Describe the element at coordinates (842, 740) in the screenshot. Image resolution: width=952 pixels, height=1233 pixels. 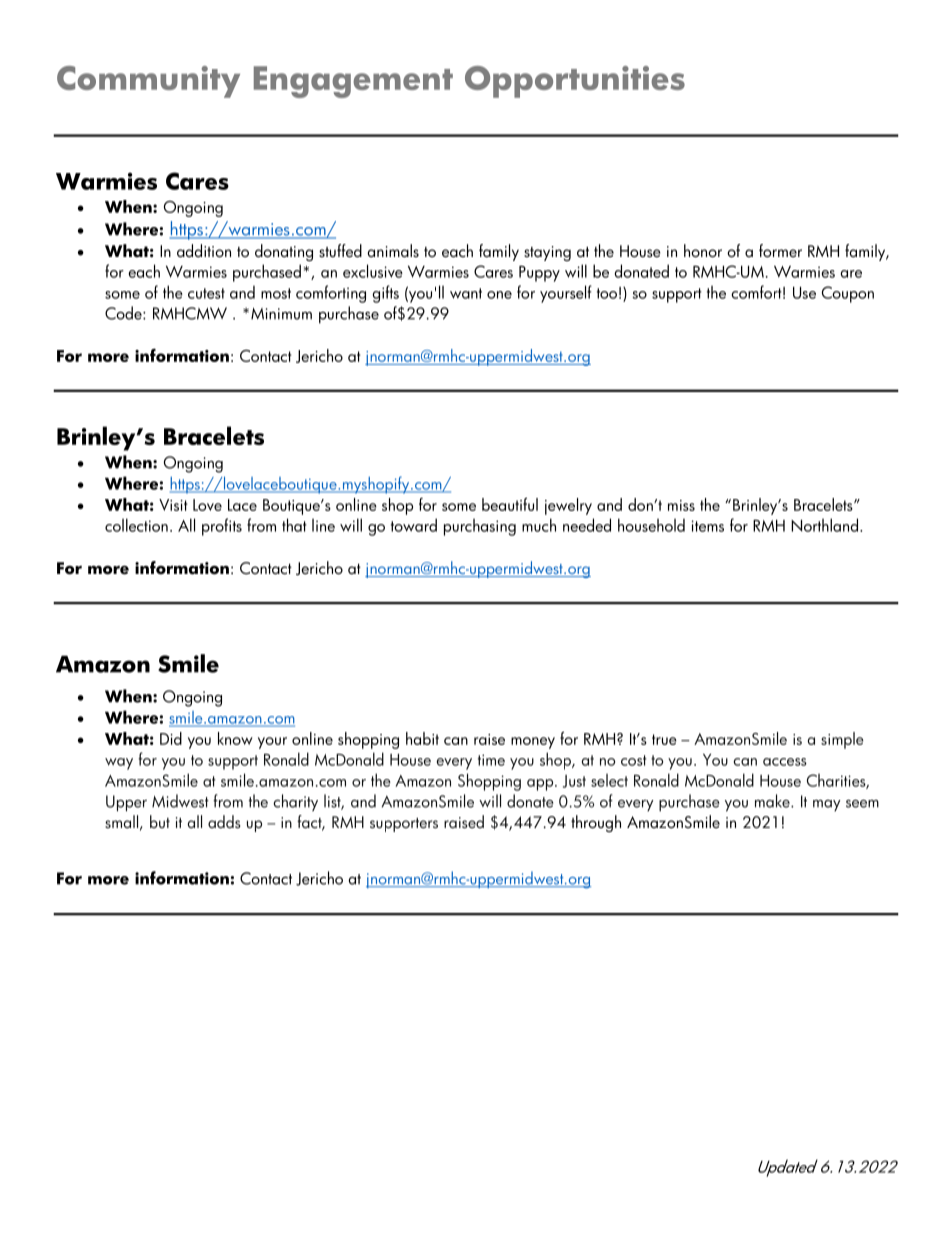
I see `simple` at that location.
